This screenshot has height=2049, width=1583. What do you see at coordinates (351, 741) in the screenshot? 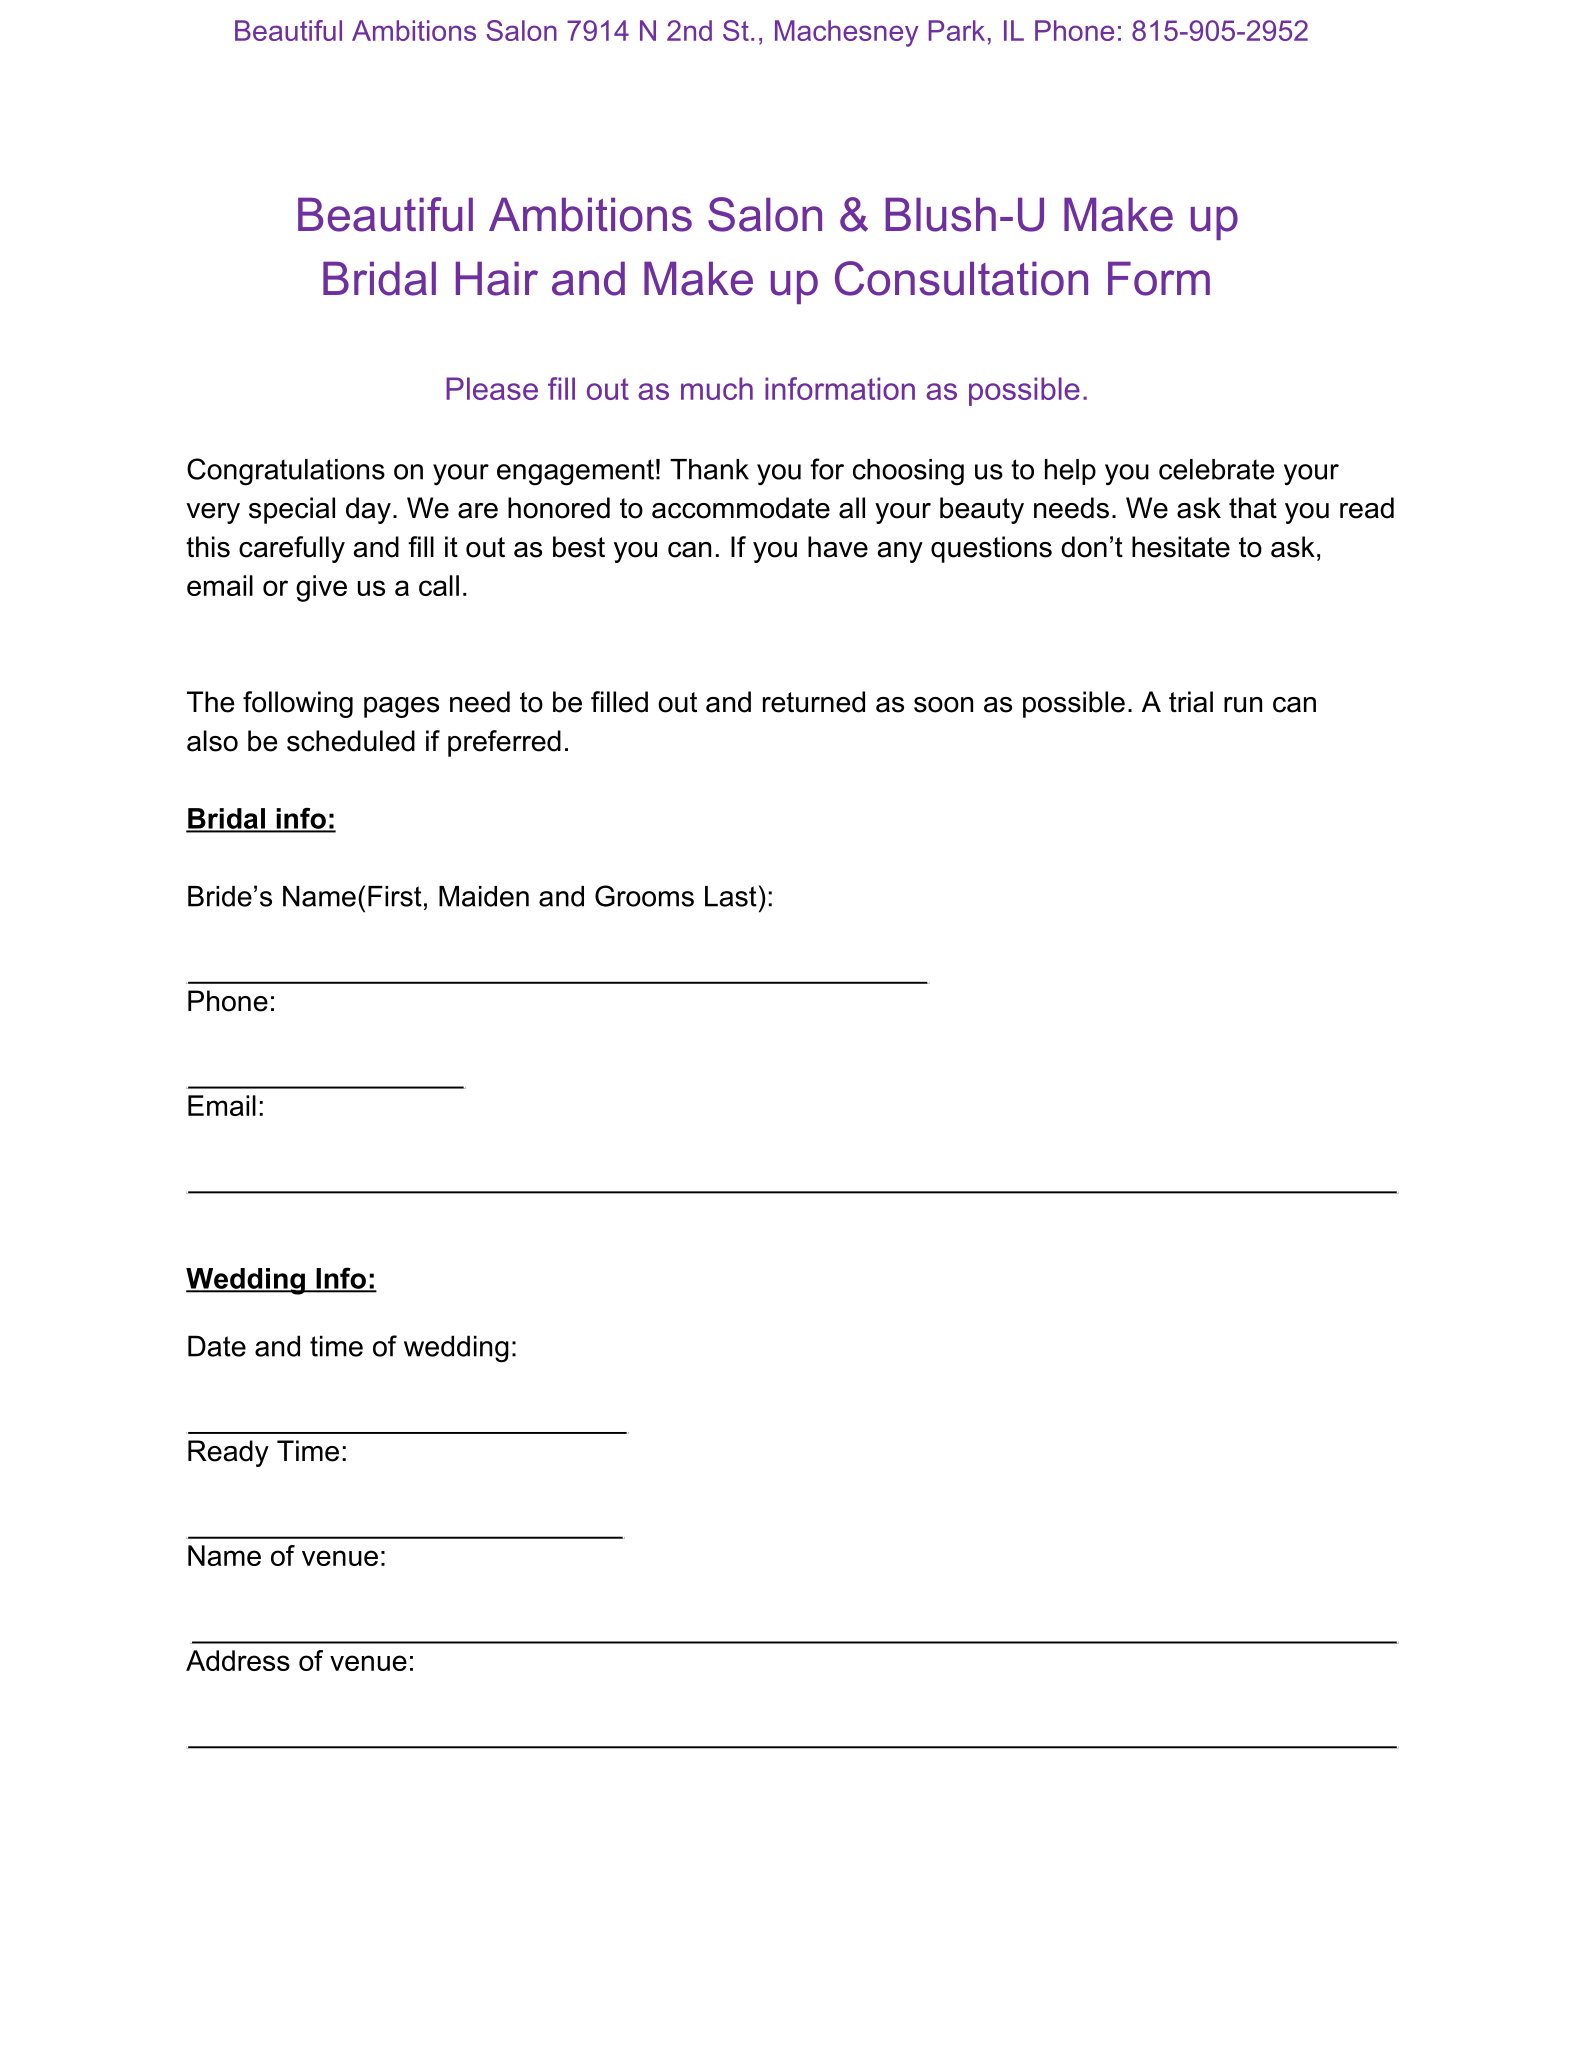
I see `scheduled` at bounding box center [351, 741].
